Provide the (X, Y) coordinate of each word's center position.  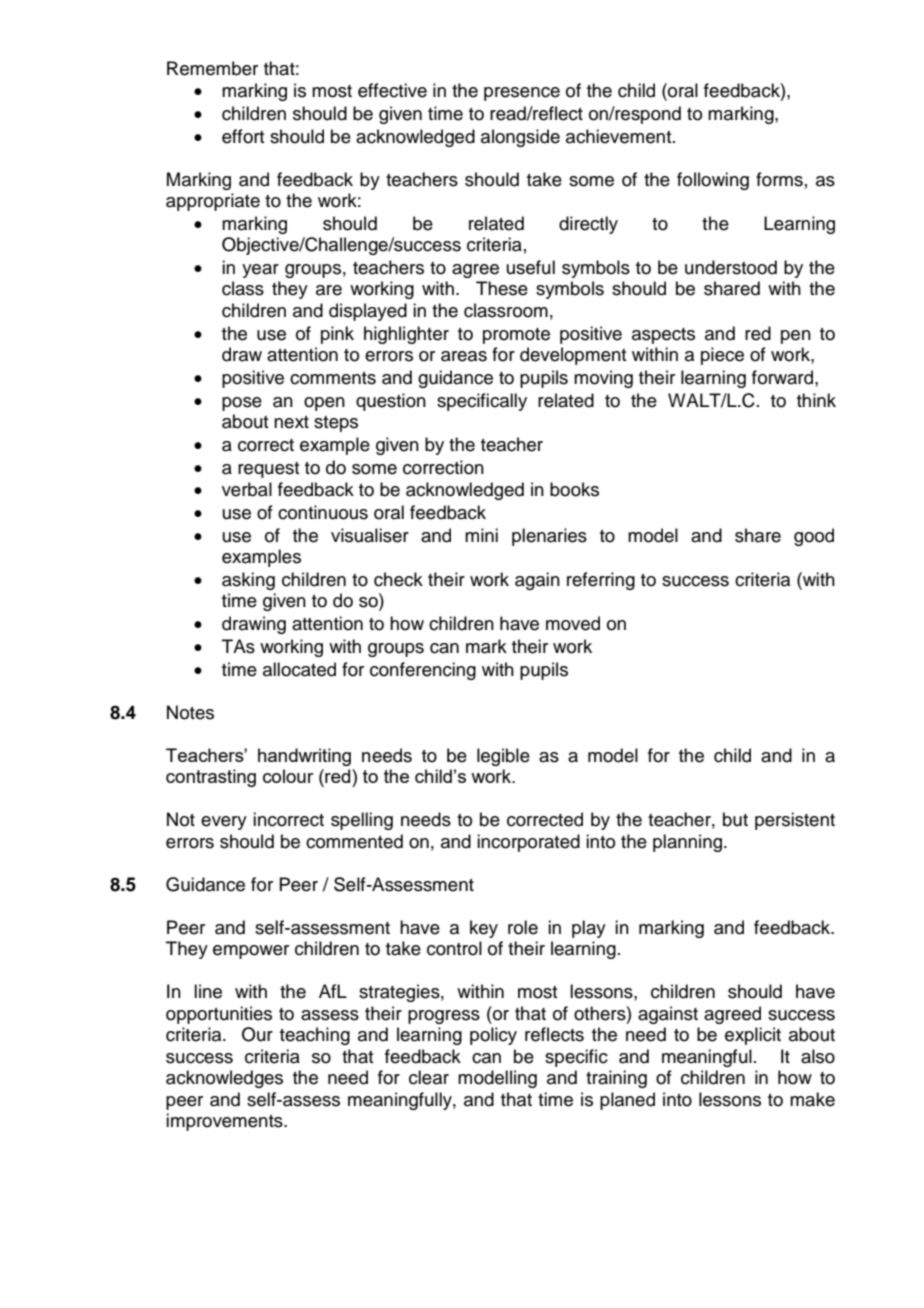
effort (243, 136)
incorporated (528, 843)
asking (248, 581)
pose (242, 404)
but (735, 819)
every (224, 823)
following (713, 181)
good (814, 537)
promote (516, 336)
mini (481, 535)
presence (522, 94)
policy (493, 1036)
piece (722, 356)
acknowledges (224, 1079)
